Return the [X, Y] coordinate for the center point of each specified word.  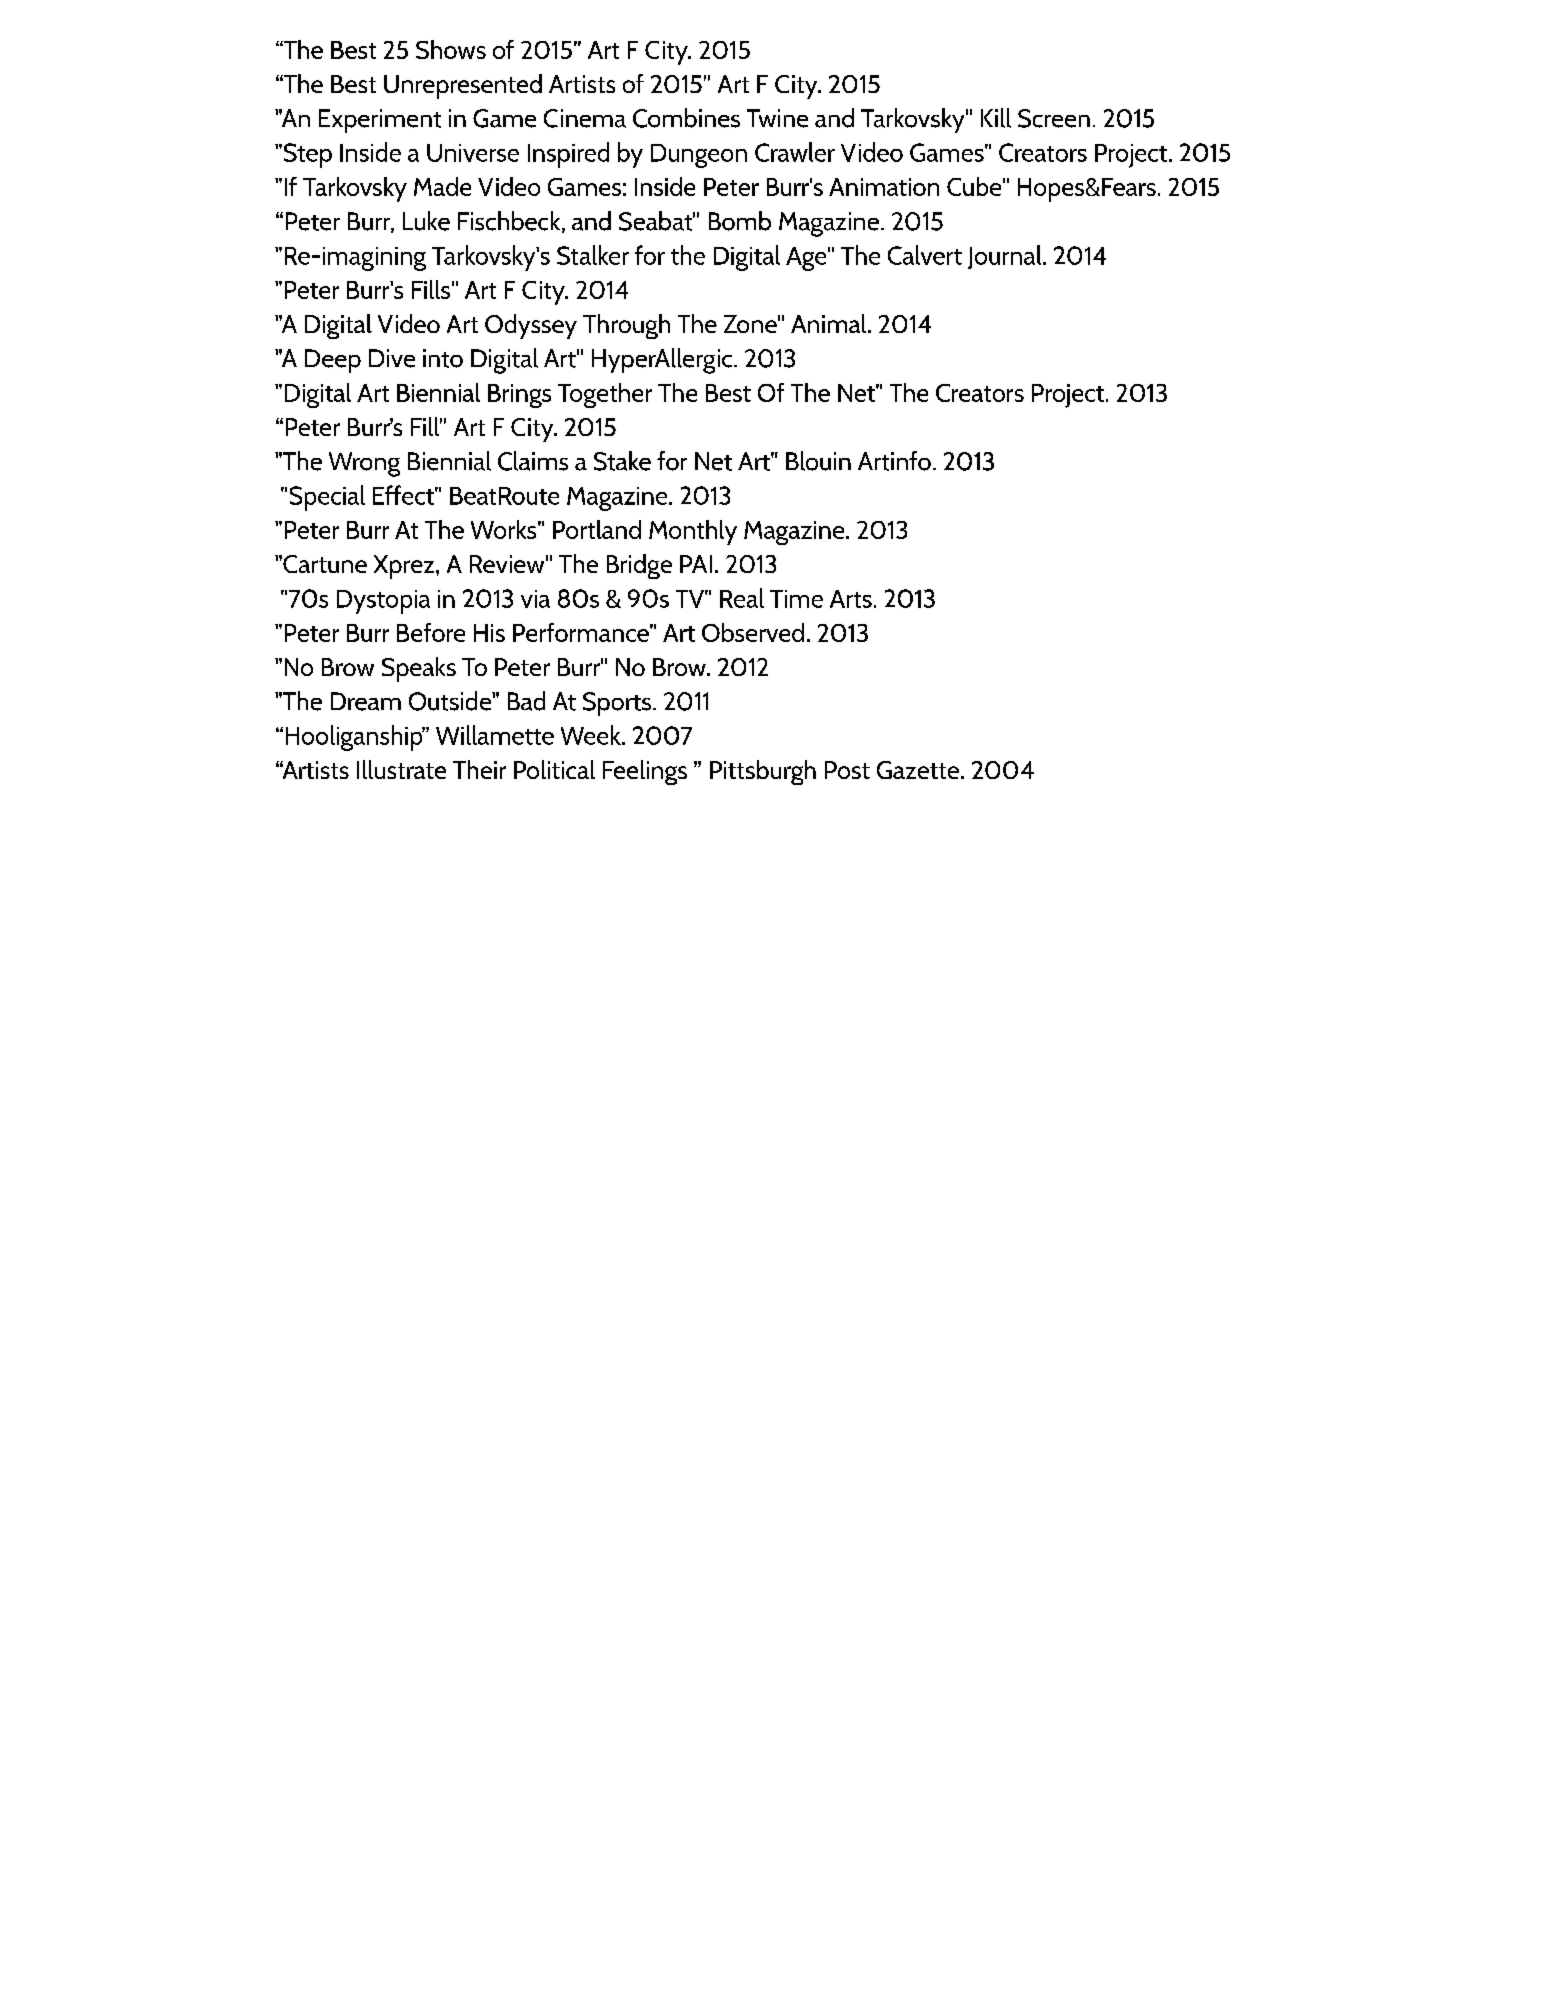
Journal [1006, 257]
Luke [426, 221]
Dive [392, 358]
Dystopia [383, 602]
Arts [851, 599]
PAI [696, 564]
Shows [451, 49]
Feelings [645, 772]
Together [605, 395]
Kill [996, 118]
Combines [686, 118]
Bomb [740, 221]
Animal [830, 323]
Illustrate [401, 769]
